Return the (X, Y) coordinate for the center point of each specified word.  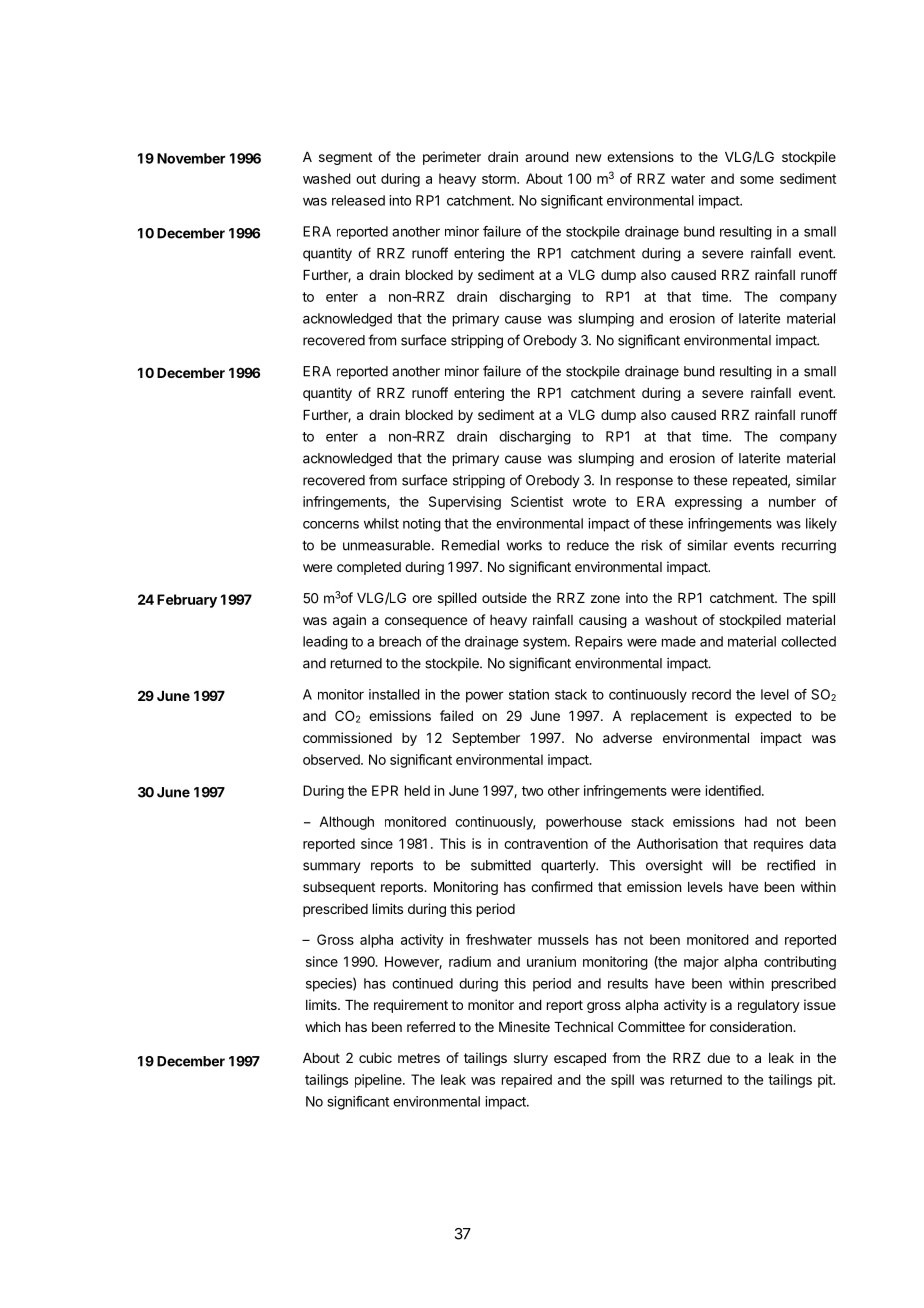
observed (332, 759)
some (757, 180)
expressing (708, 503)
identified (733, 790)
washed (327, 178)
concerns (331, 525)
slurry (531, 1059)
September (486, 739)
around (547, 157)
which (322, 1026)
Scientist (537, 501)
